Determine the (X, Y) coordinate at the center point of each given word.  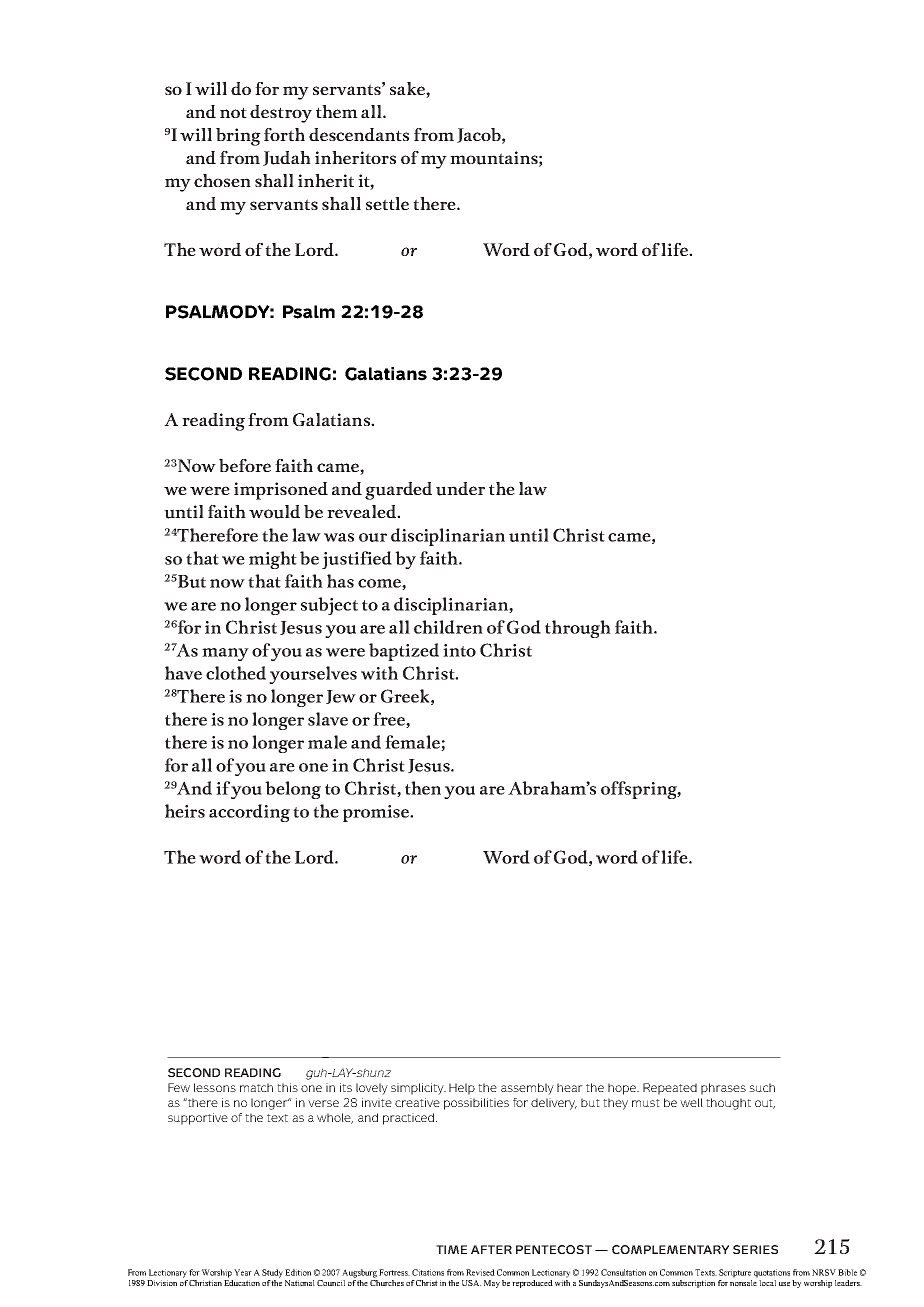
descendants (359, 134)
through (578, 629)
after (491, 1249)
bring (238, 137)
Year (243, 1272)
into (459, 650)
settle (387, 203)
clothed (236, 673)
